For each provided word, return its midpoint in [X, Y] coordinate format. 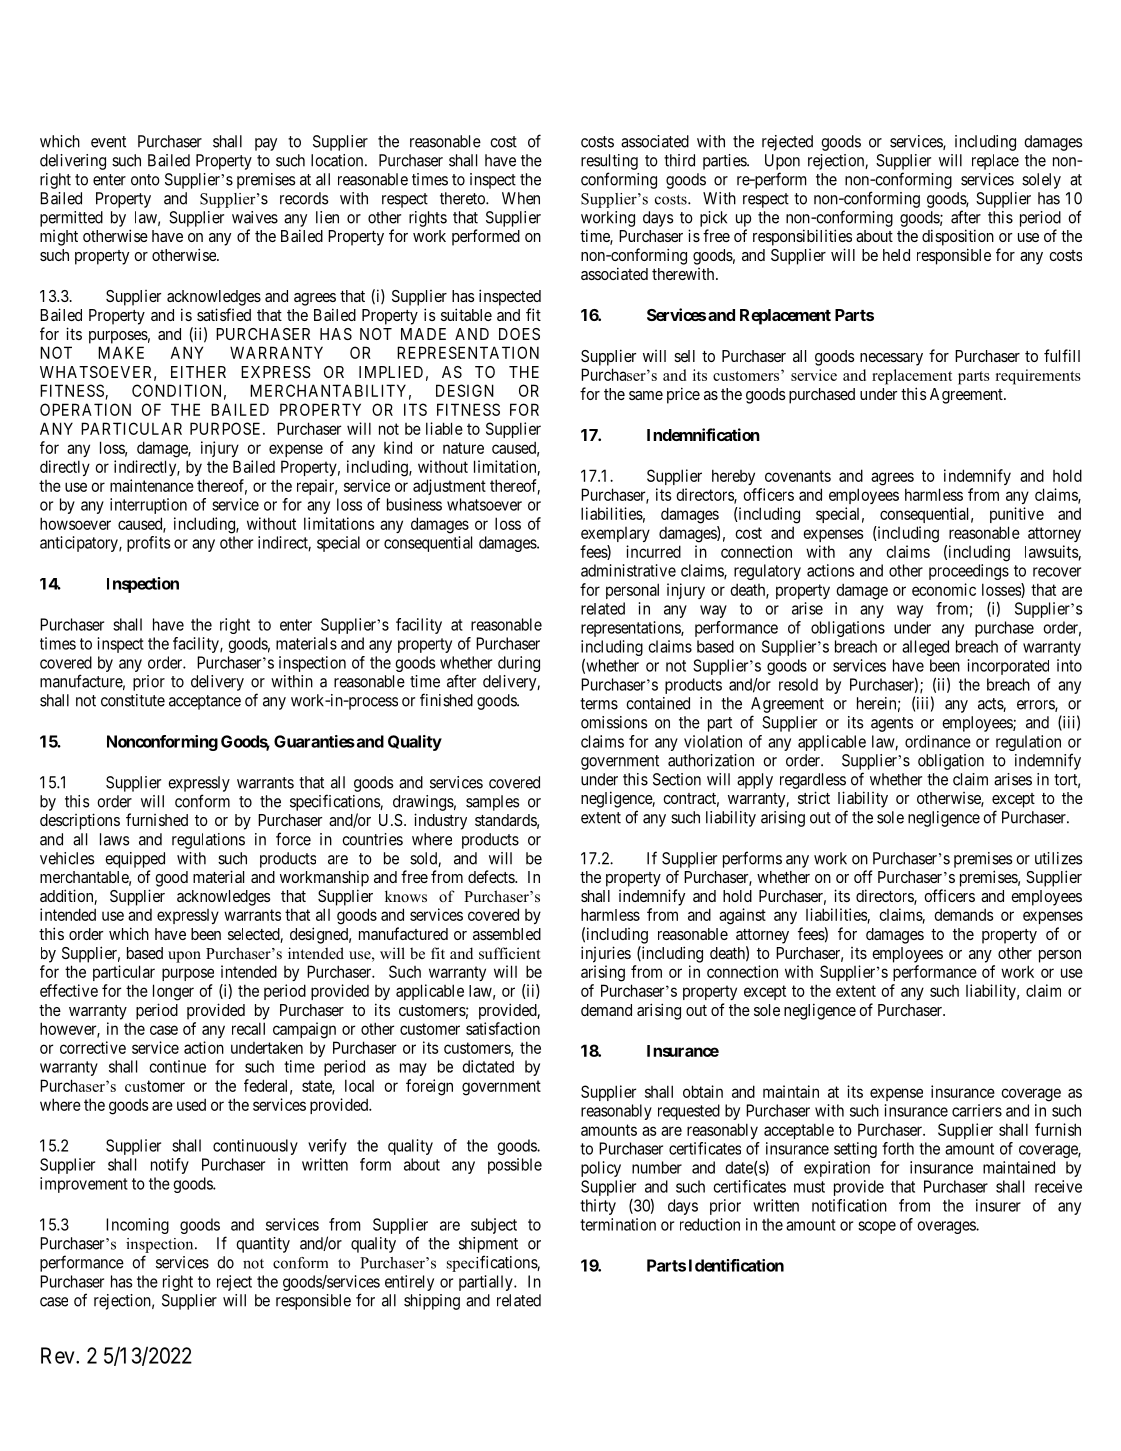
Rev [59, 1355]
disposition [958, 237]
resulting [609, 162]
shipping [432, 1302]
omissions [614, 722]
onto [145, 180]
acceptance [205, 702]
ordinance [938, 741]
